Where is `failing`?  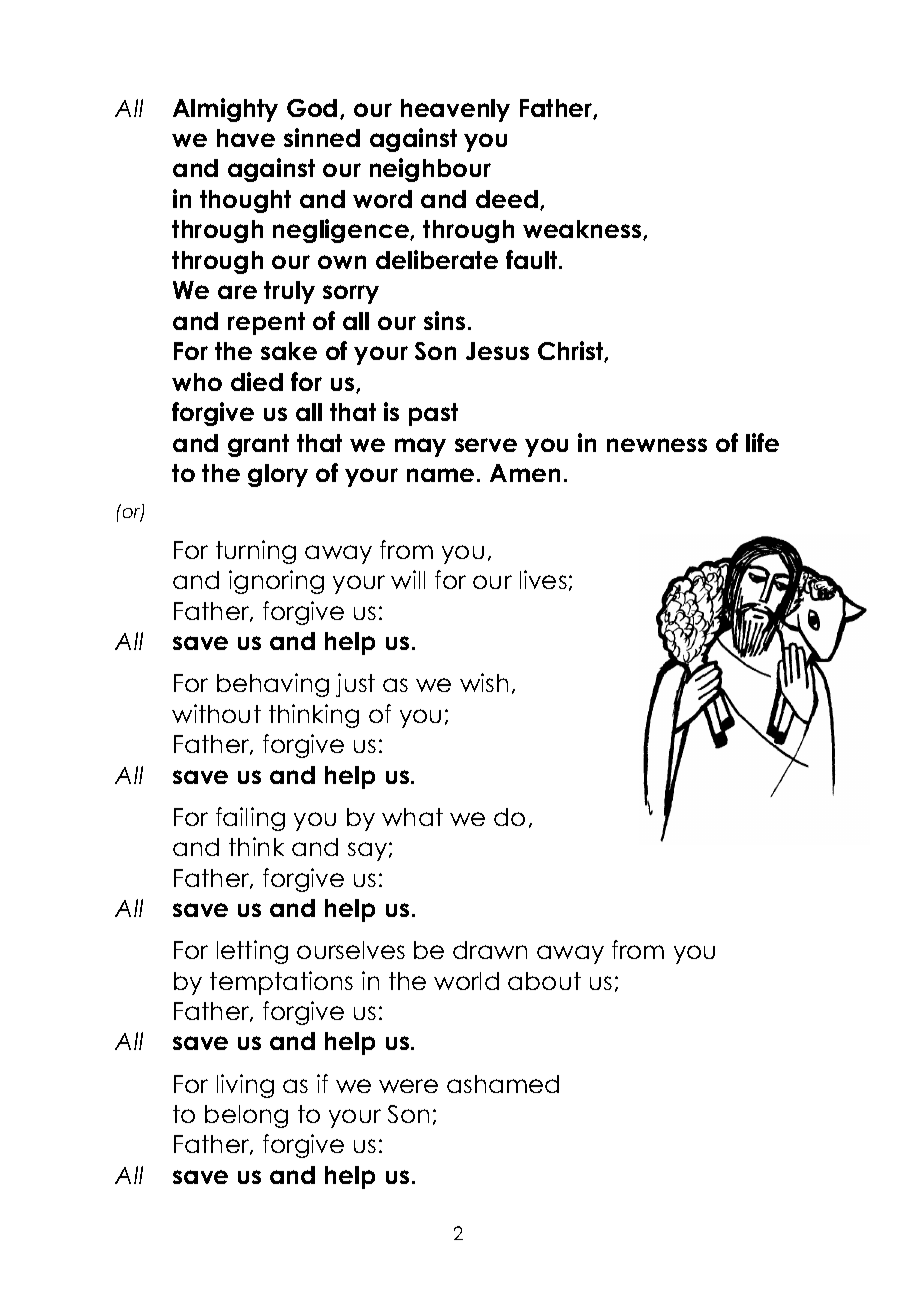 failing is located at coordinates (250, 819).
